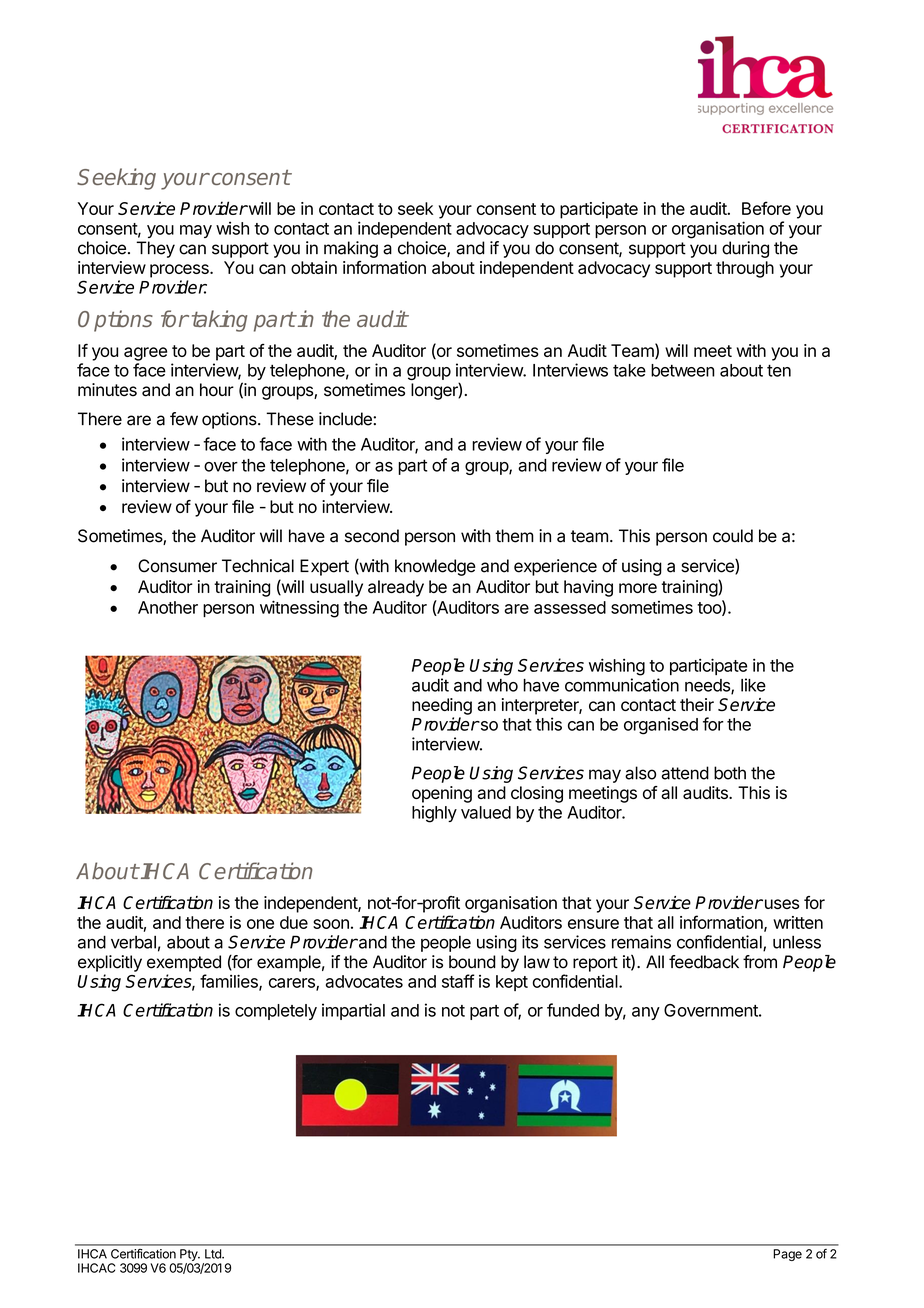 The height and width of the screenshot is (1308, 924). What do you see at coordinates (573, 1010) in the screenshot?
I see `funded` at bounding box center [573, 1010].
